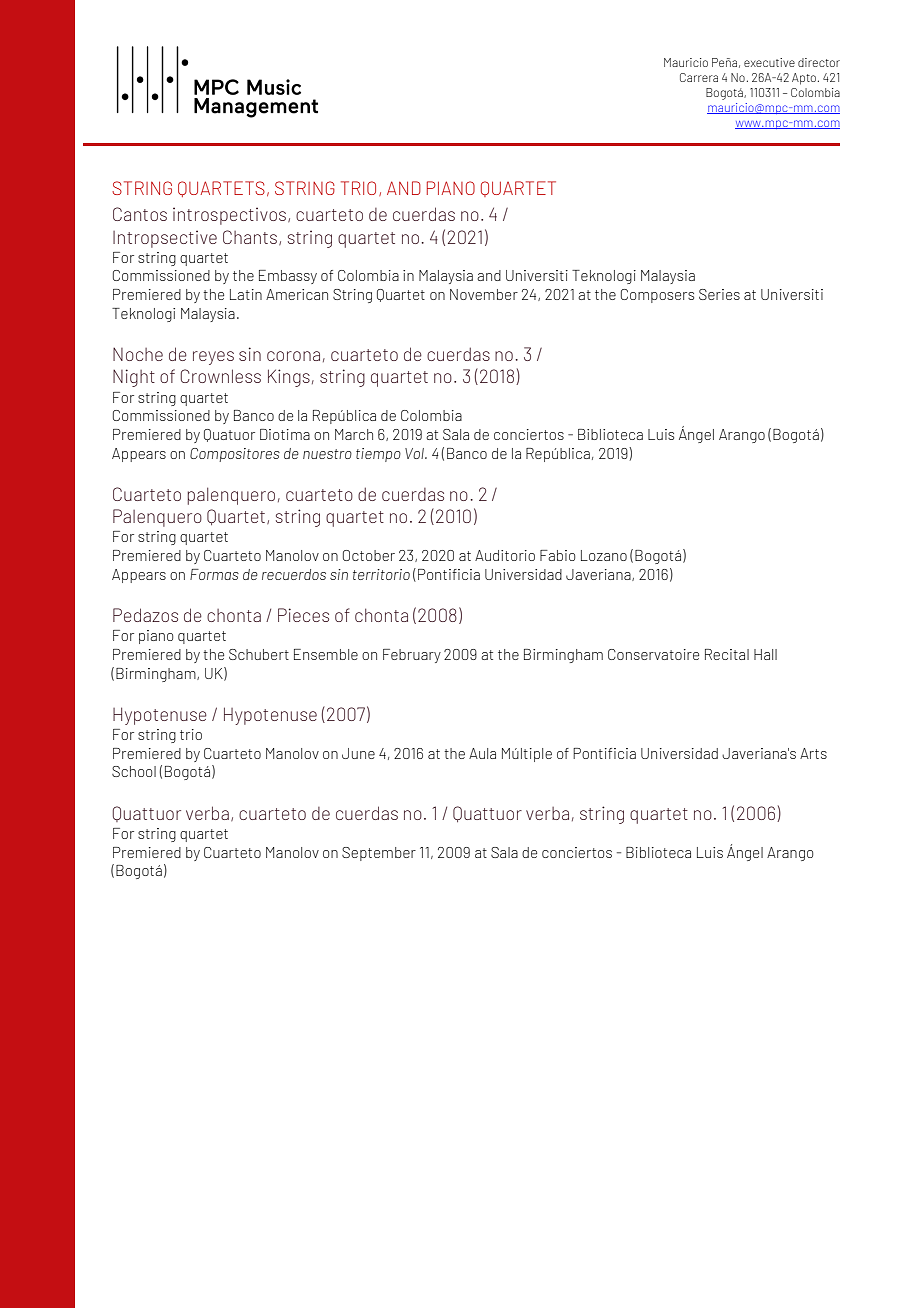 This page has height=1308, width=924. What do you see at coordinates (557, 555) in the page?
I see `Fabio` at bounding box center [557, 555].
